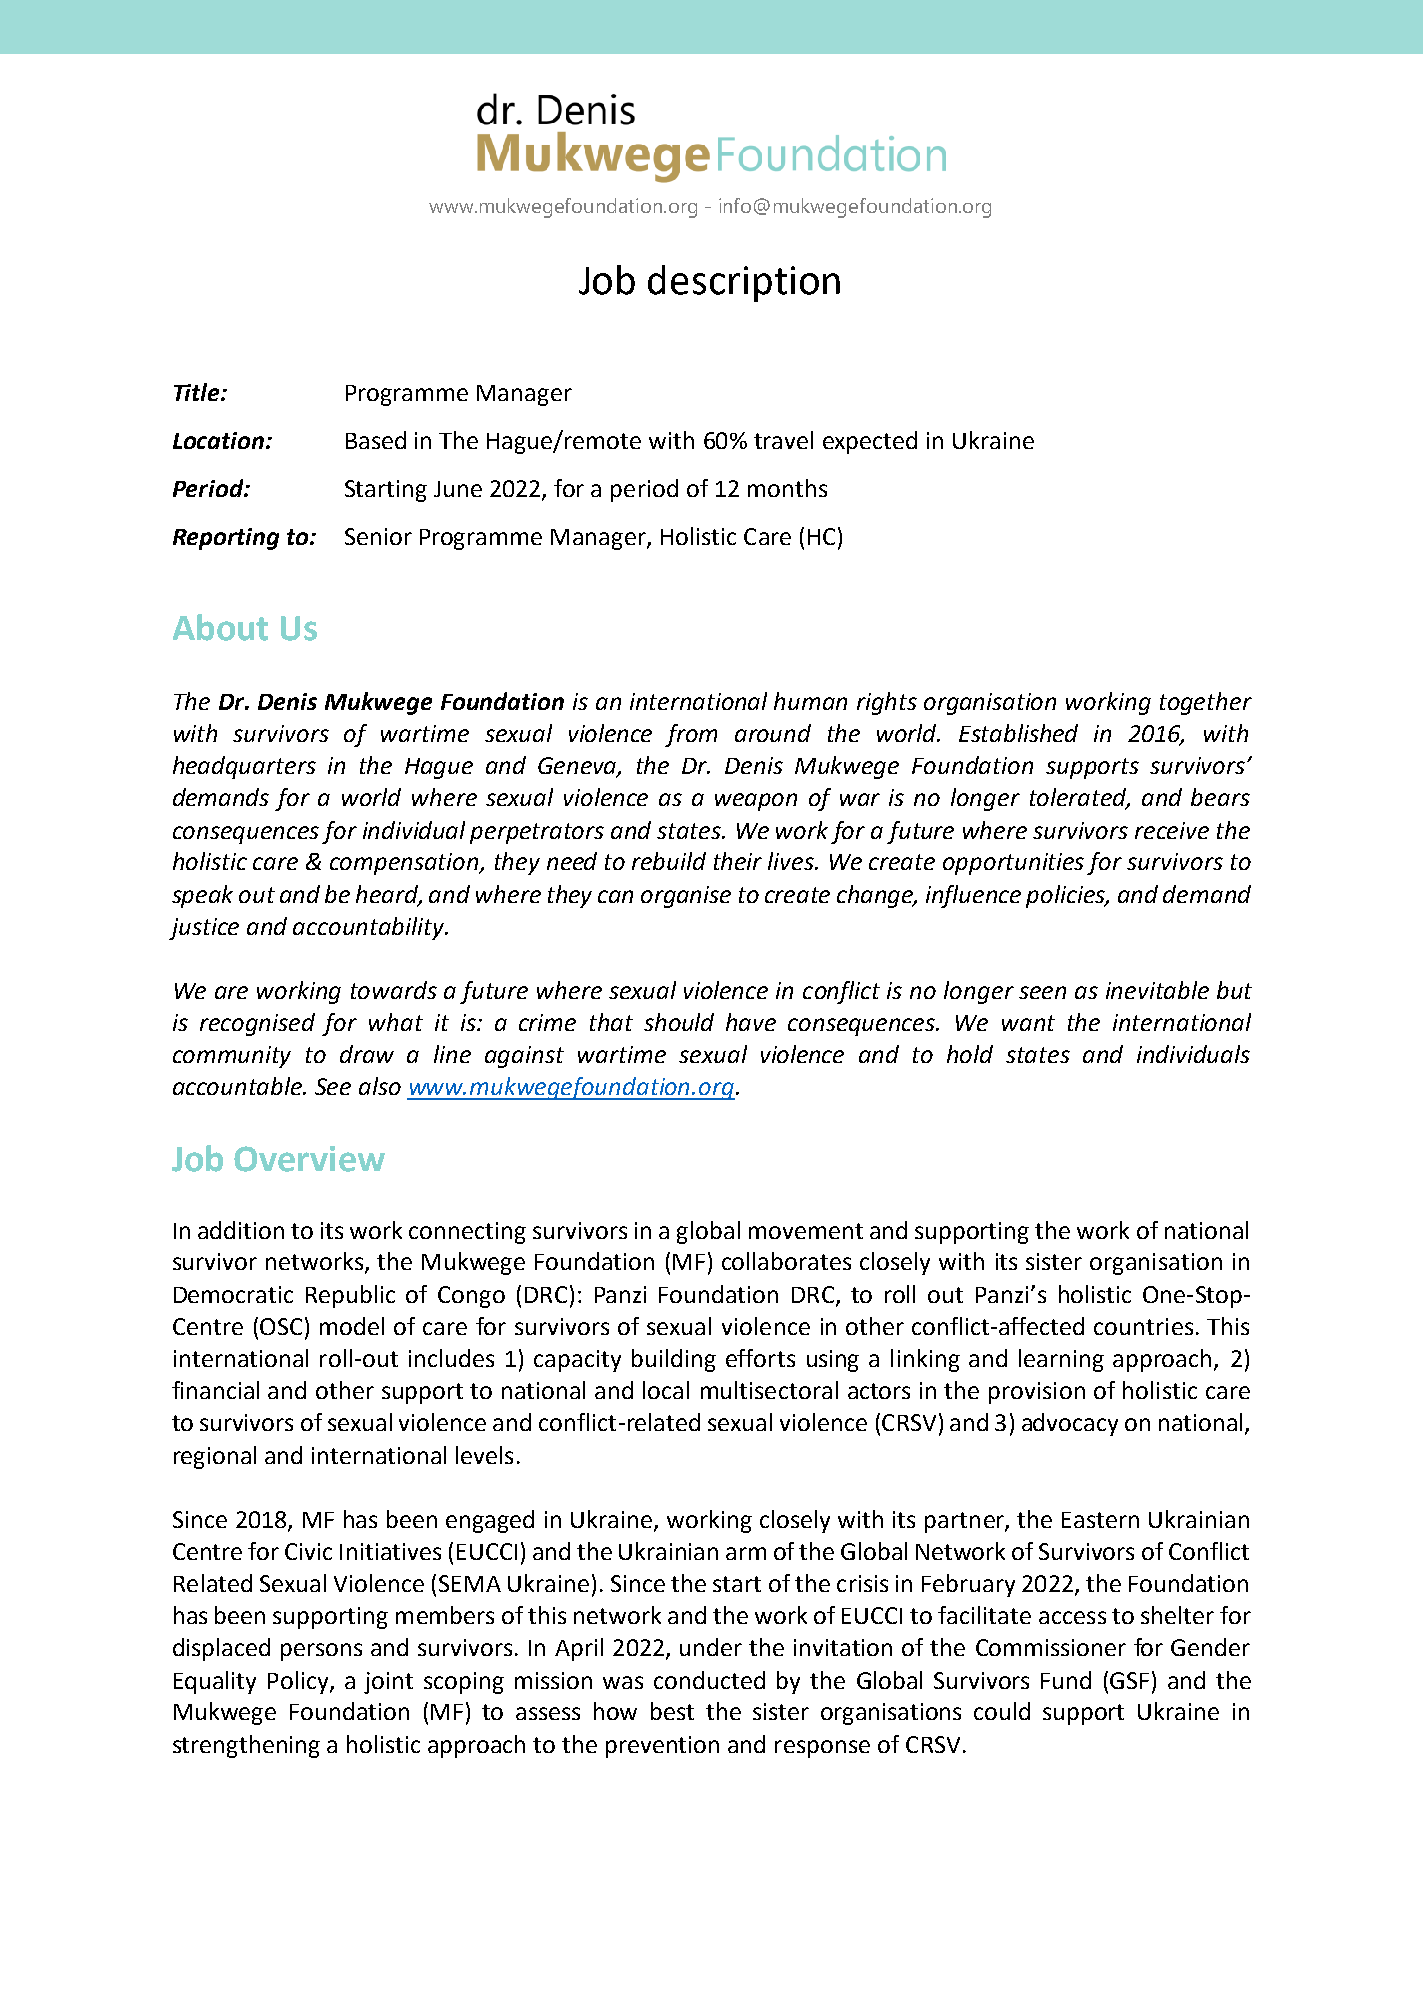 The width and height of the image is (1423, 2014). I want to click on countries, so click(1143, 1326).
